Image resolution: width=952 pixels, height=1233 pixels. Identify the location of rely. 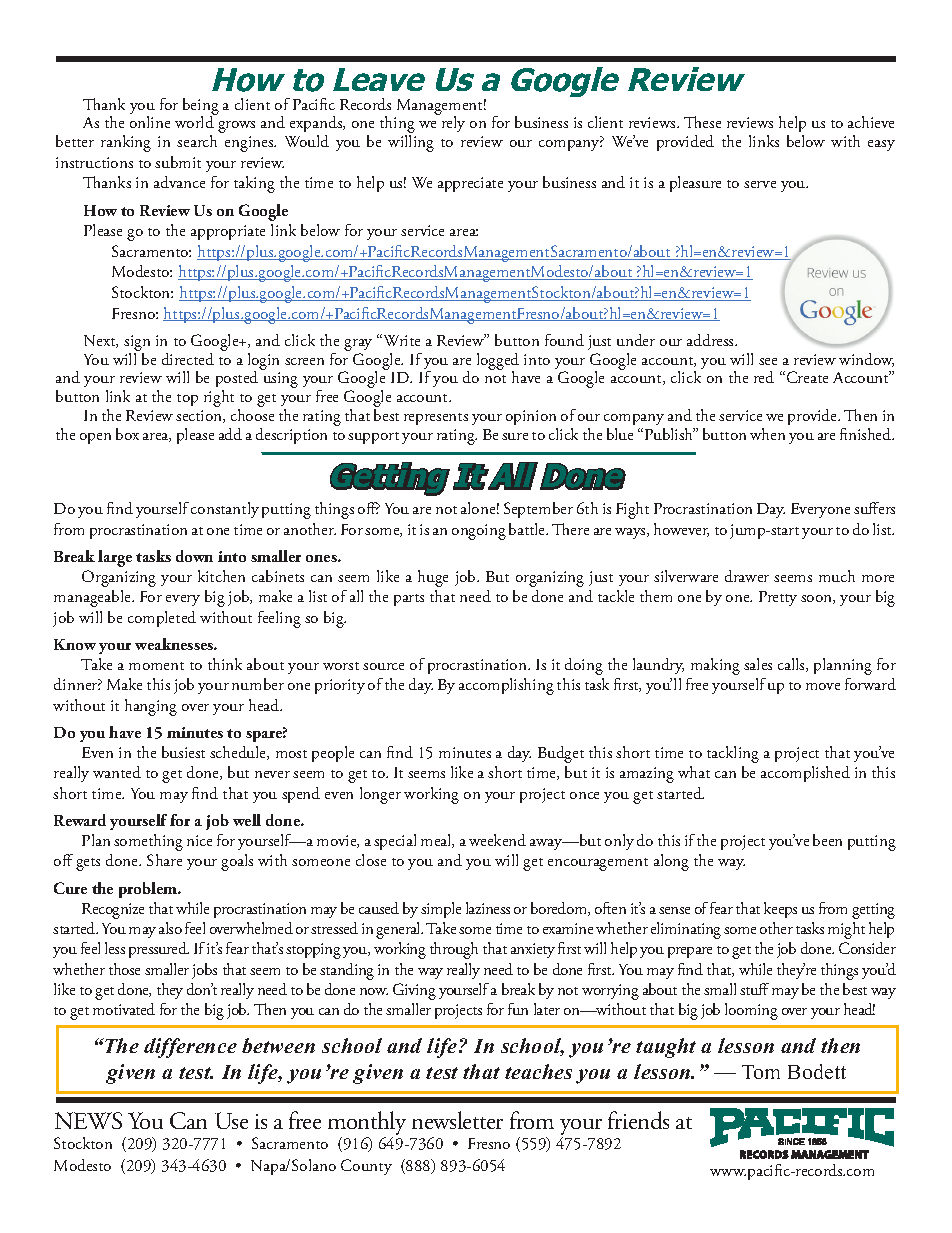
(452, 123).
